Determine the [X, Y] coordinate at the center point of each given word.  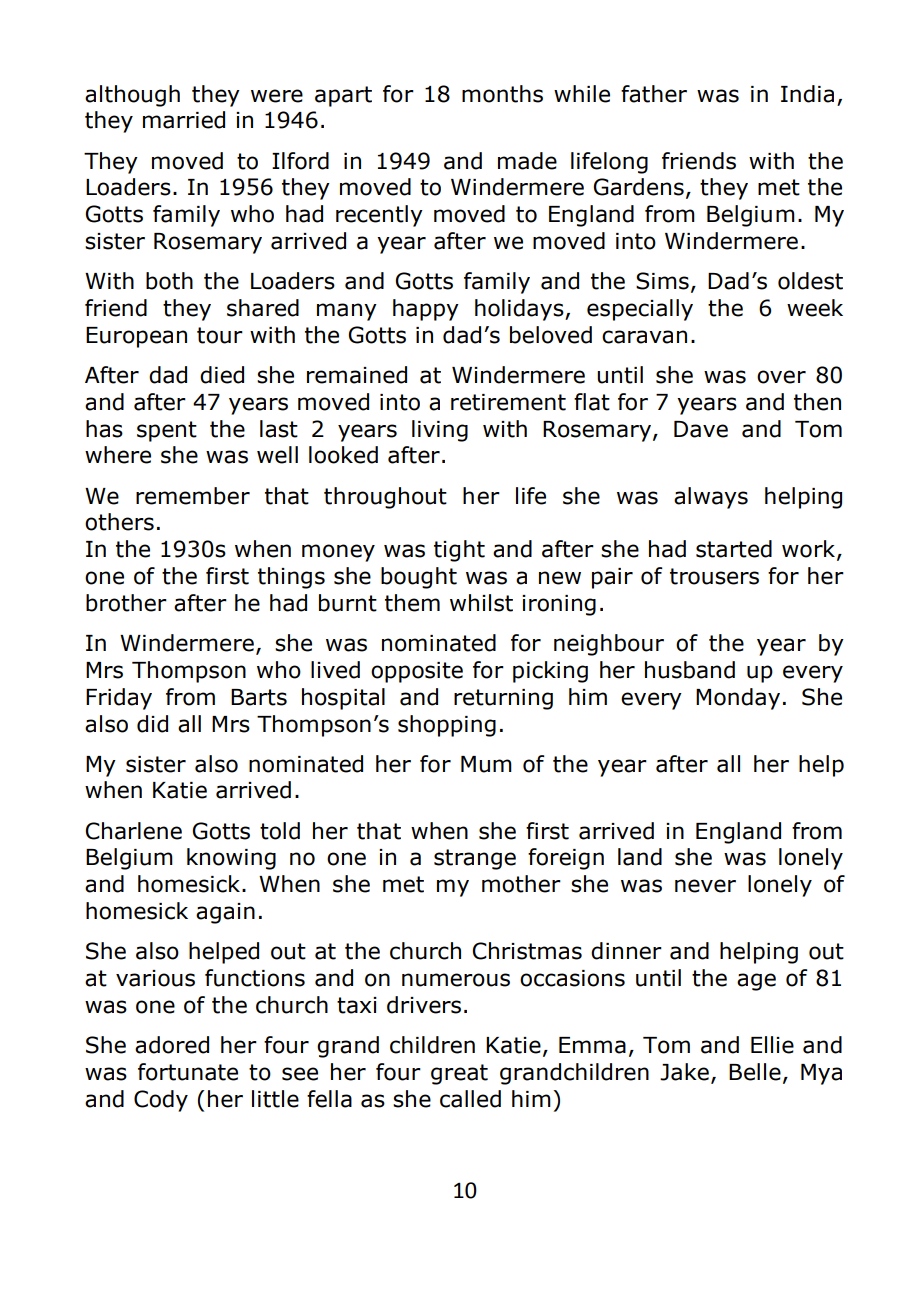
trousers [714, 576]
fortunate [188, 1072]
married [184, 120]
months [502, 94]
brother [126, 603]
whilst [481, 603]
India [807, 94]
